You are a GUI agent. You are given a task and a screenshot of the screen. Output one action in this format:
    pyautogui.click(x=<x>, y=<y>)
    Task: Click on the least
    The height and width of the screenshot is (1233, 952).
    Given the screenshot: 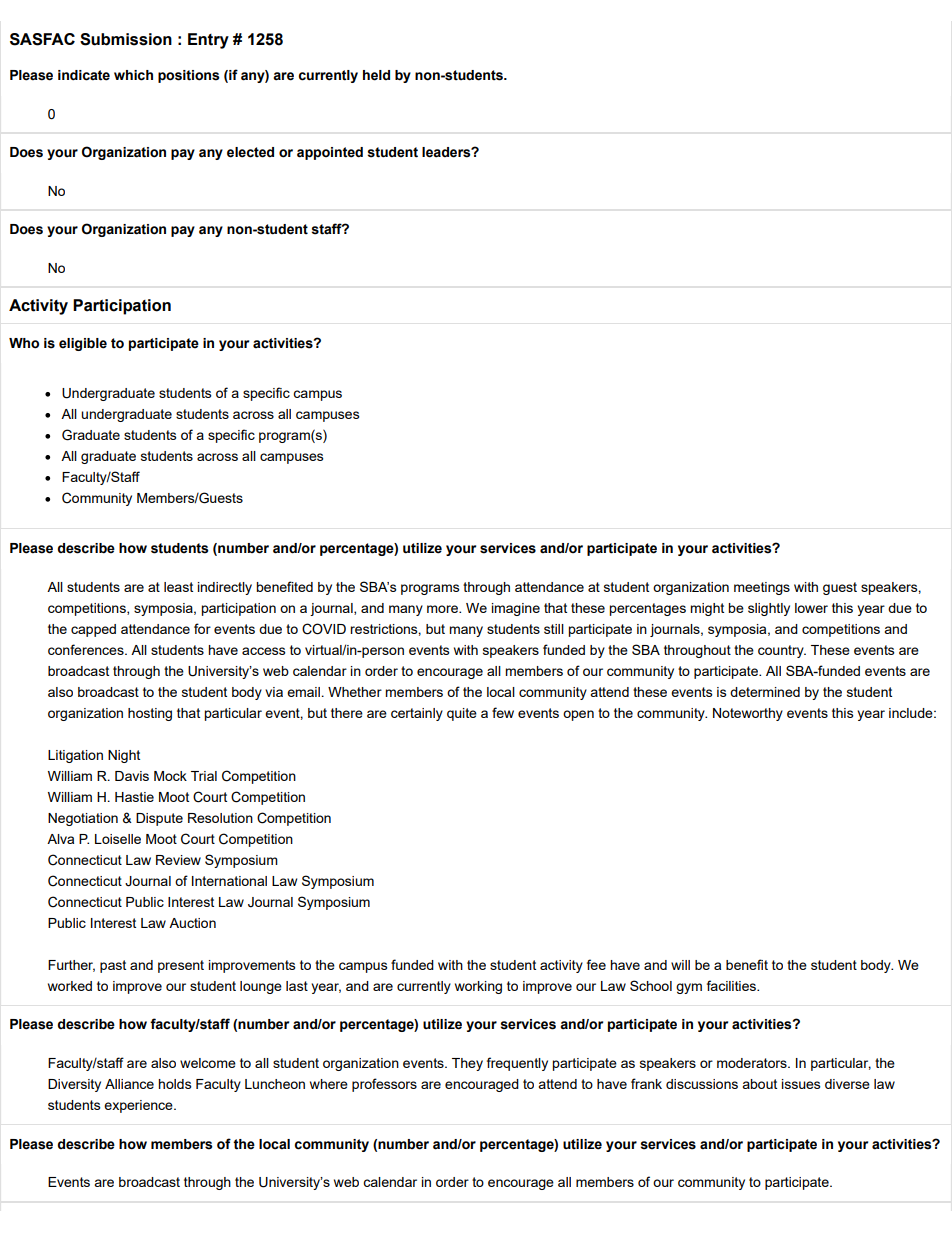 What is the action you would take?
    pyautogui.click(x=178, y=587)
